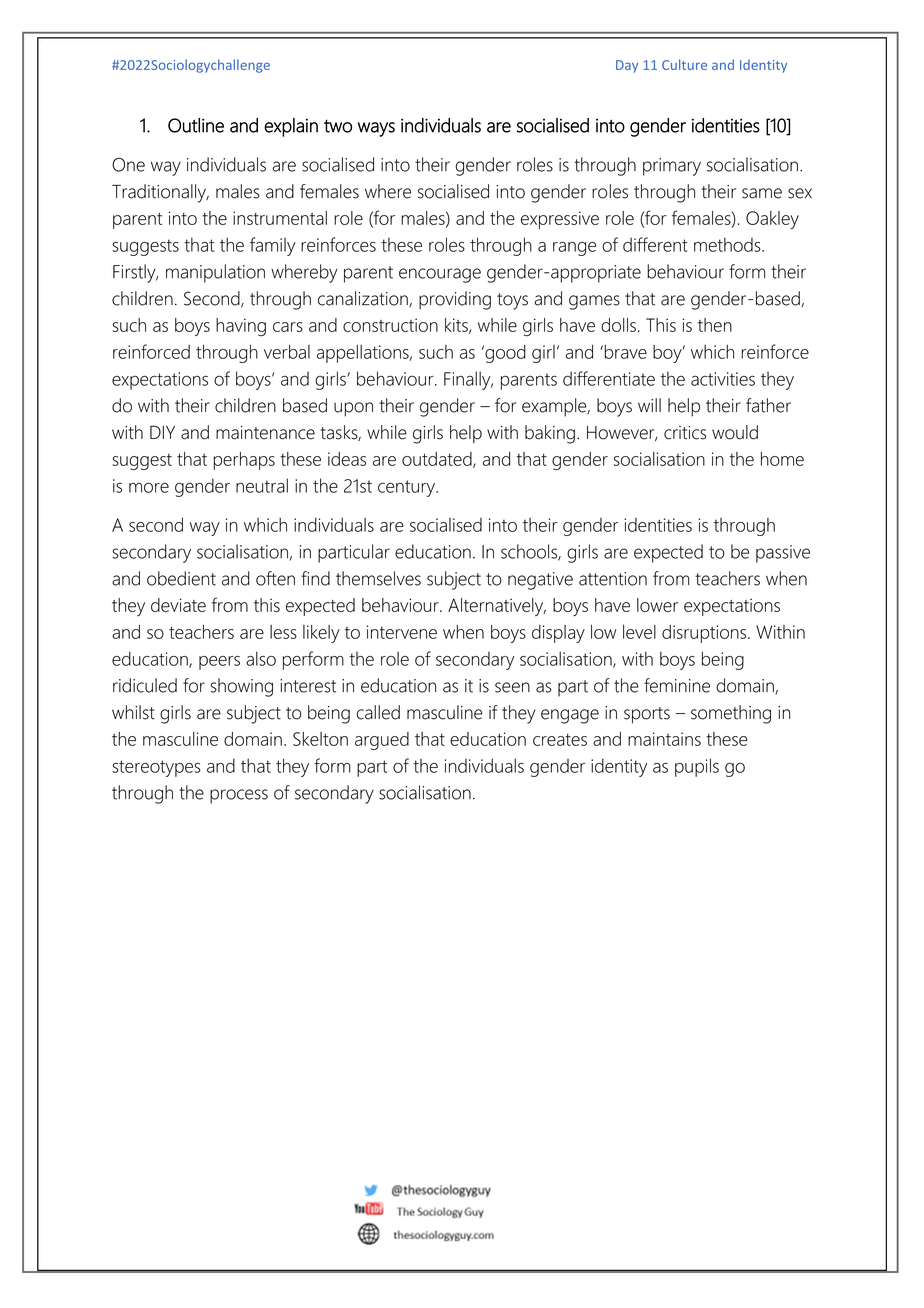 This screenshot has height=1308, width=924. I want to click on Culture, so click(684, 64).
